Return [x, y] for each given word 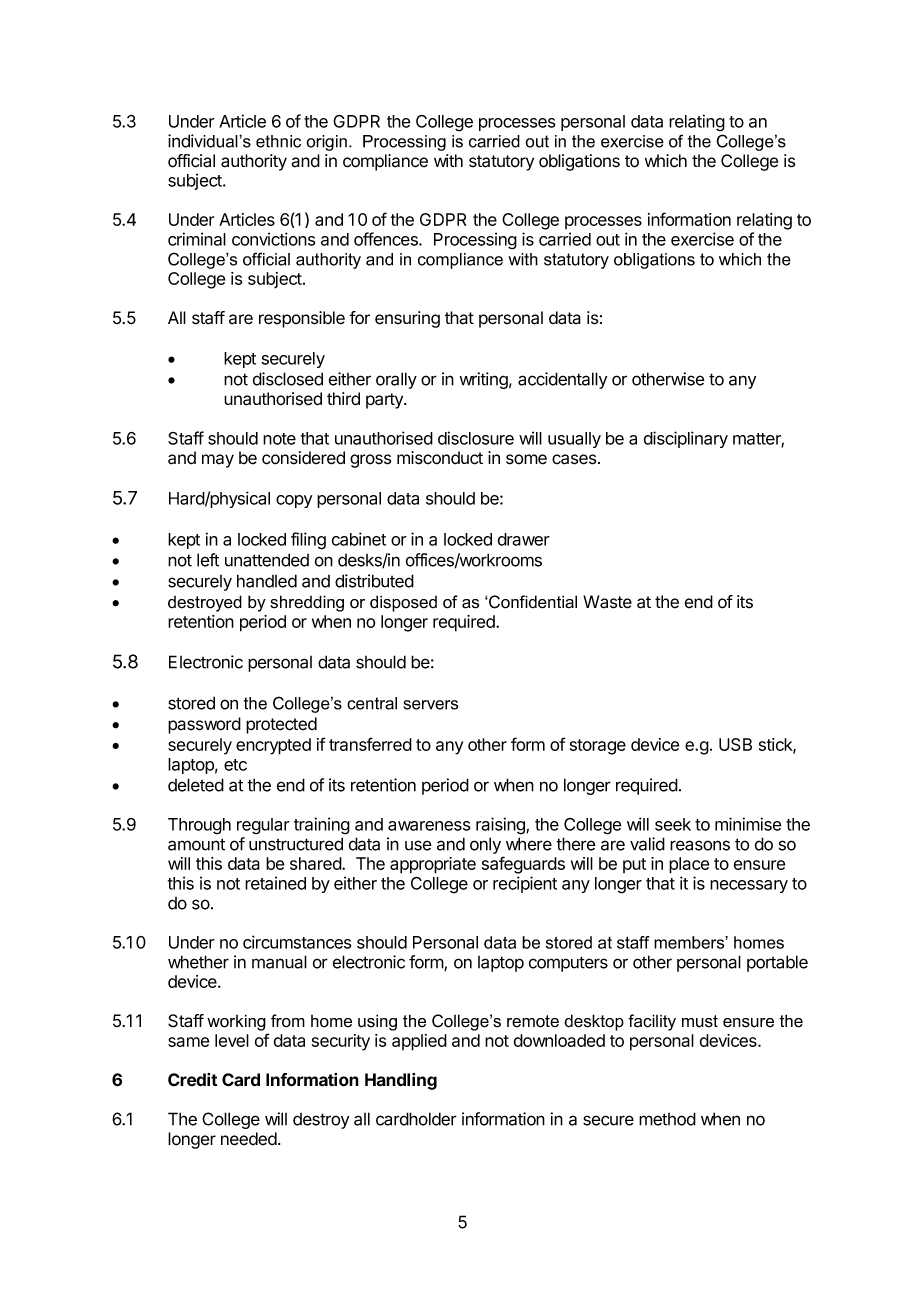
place [689, 865]
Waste [607, 602]
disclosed [287, 379]
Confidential [532, 602]
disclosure [476, 438]
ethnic [278, 141]
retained [275, 883]
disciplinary [686, 439]
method [667, 1119]
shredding [307, 603]
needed [250, 1139]
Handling [401, 1081]
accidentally [562, 380]
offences [387, 239]
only [485, 845]
